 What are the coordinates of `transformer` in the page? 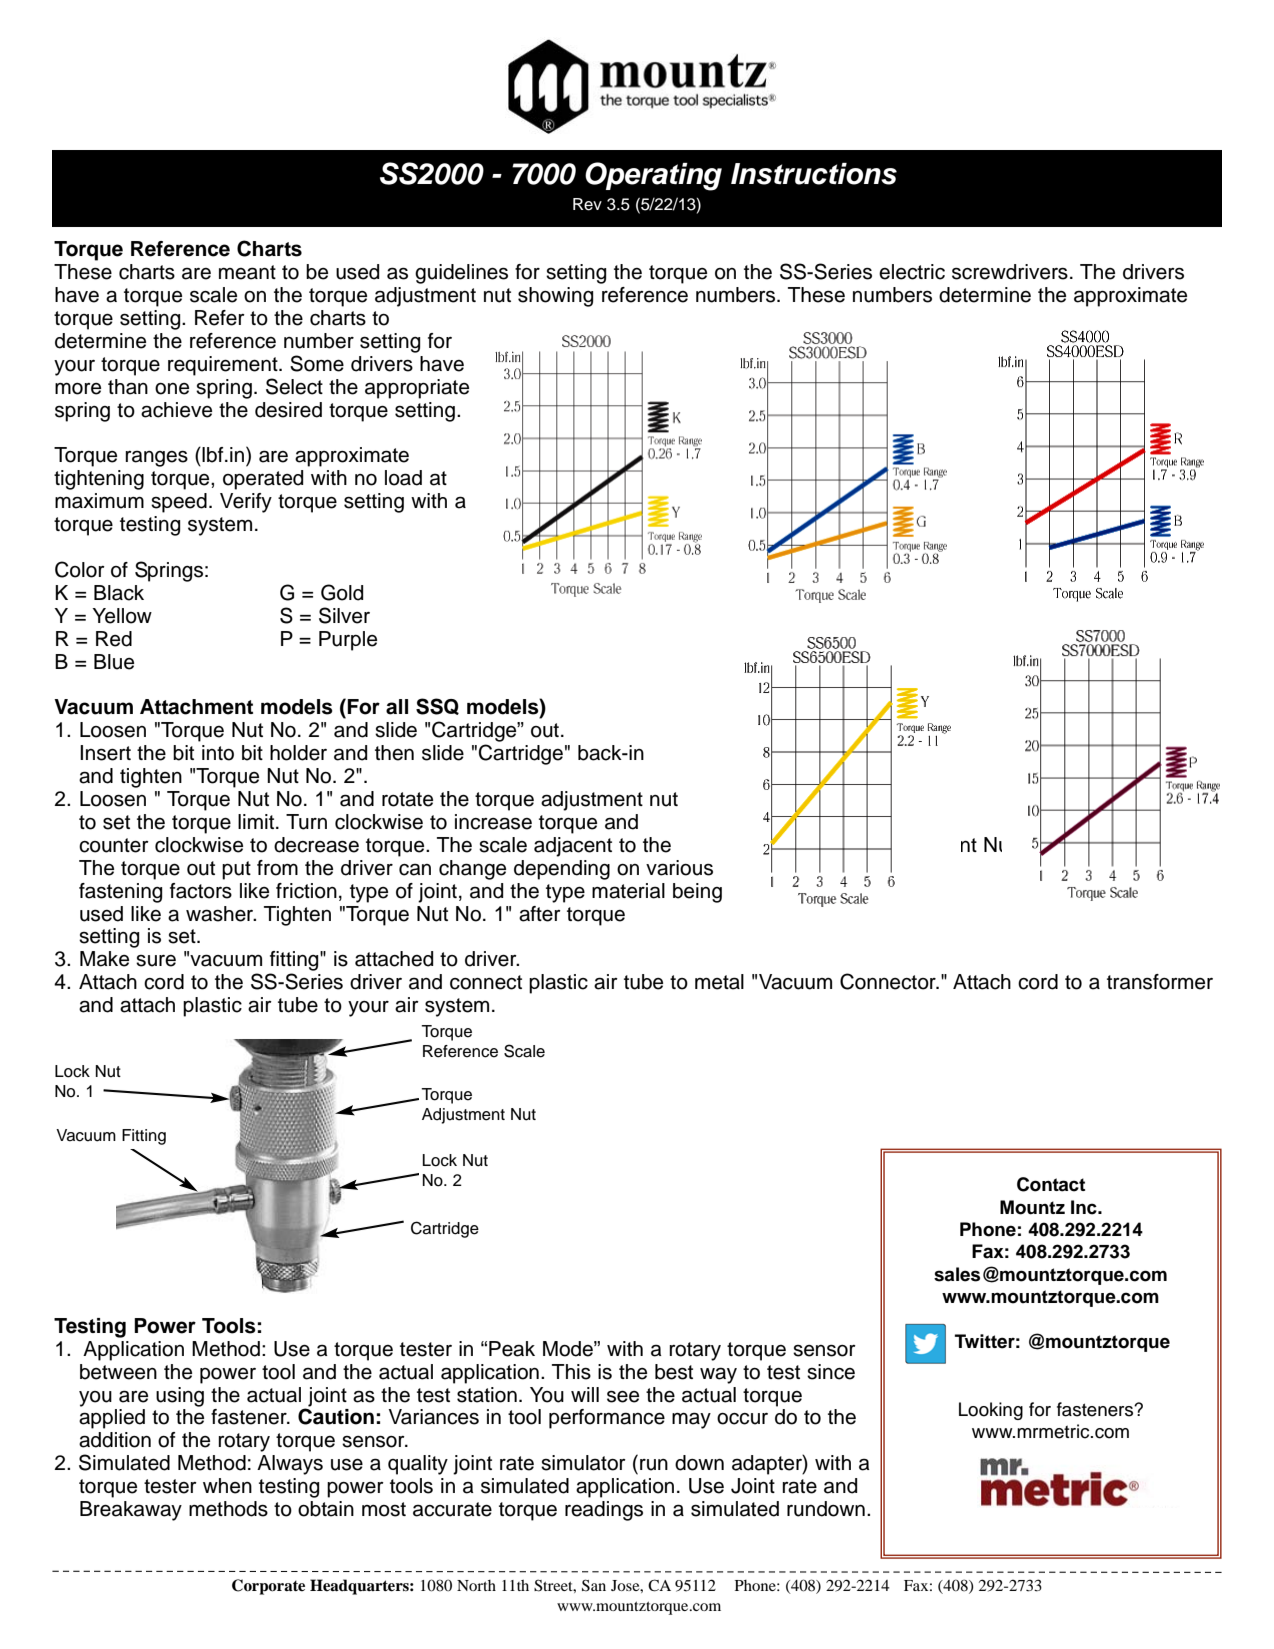 It's located at (1160, 982).
